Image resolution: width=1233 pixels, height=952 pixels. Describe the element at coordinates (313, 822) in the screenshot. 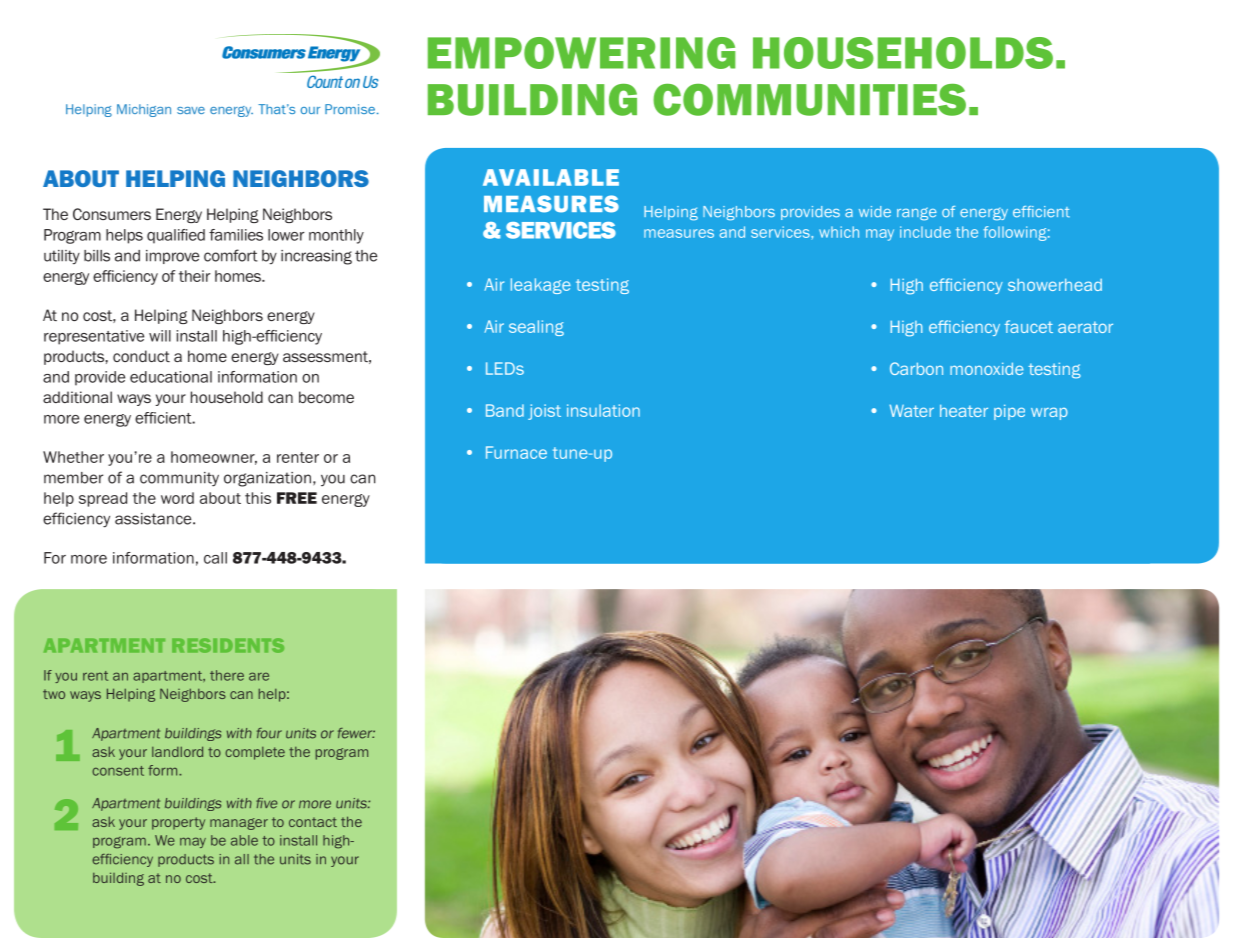

I see `contact` at that location.
